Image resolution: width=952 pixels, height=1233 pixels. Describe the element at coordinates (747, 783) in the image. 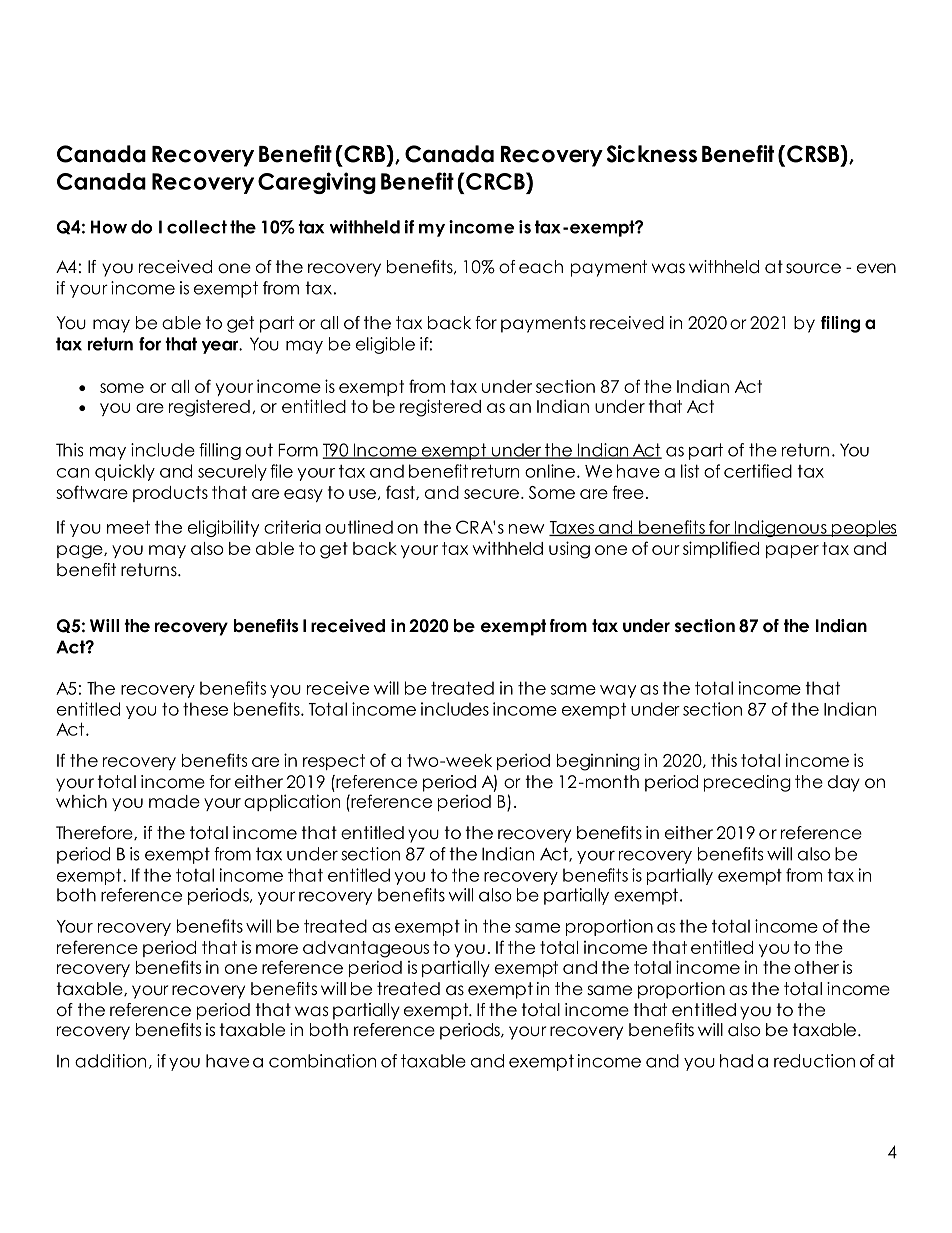

I see `preceding` at that location.
